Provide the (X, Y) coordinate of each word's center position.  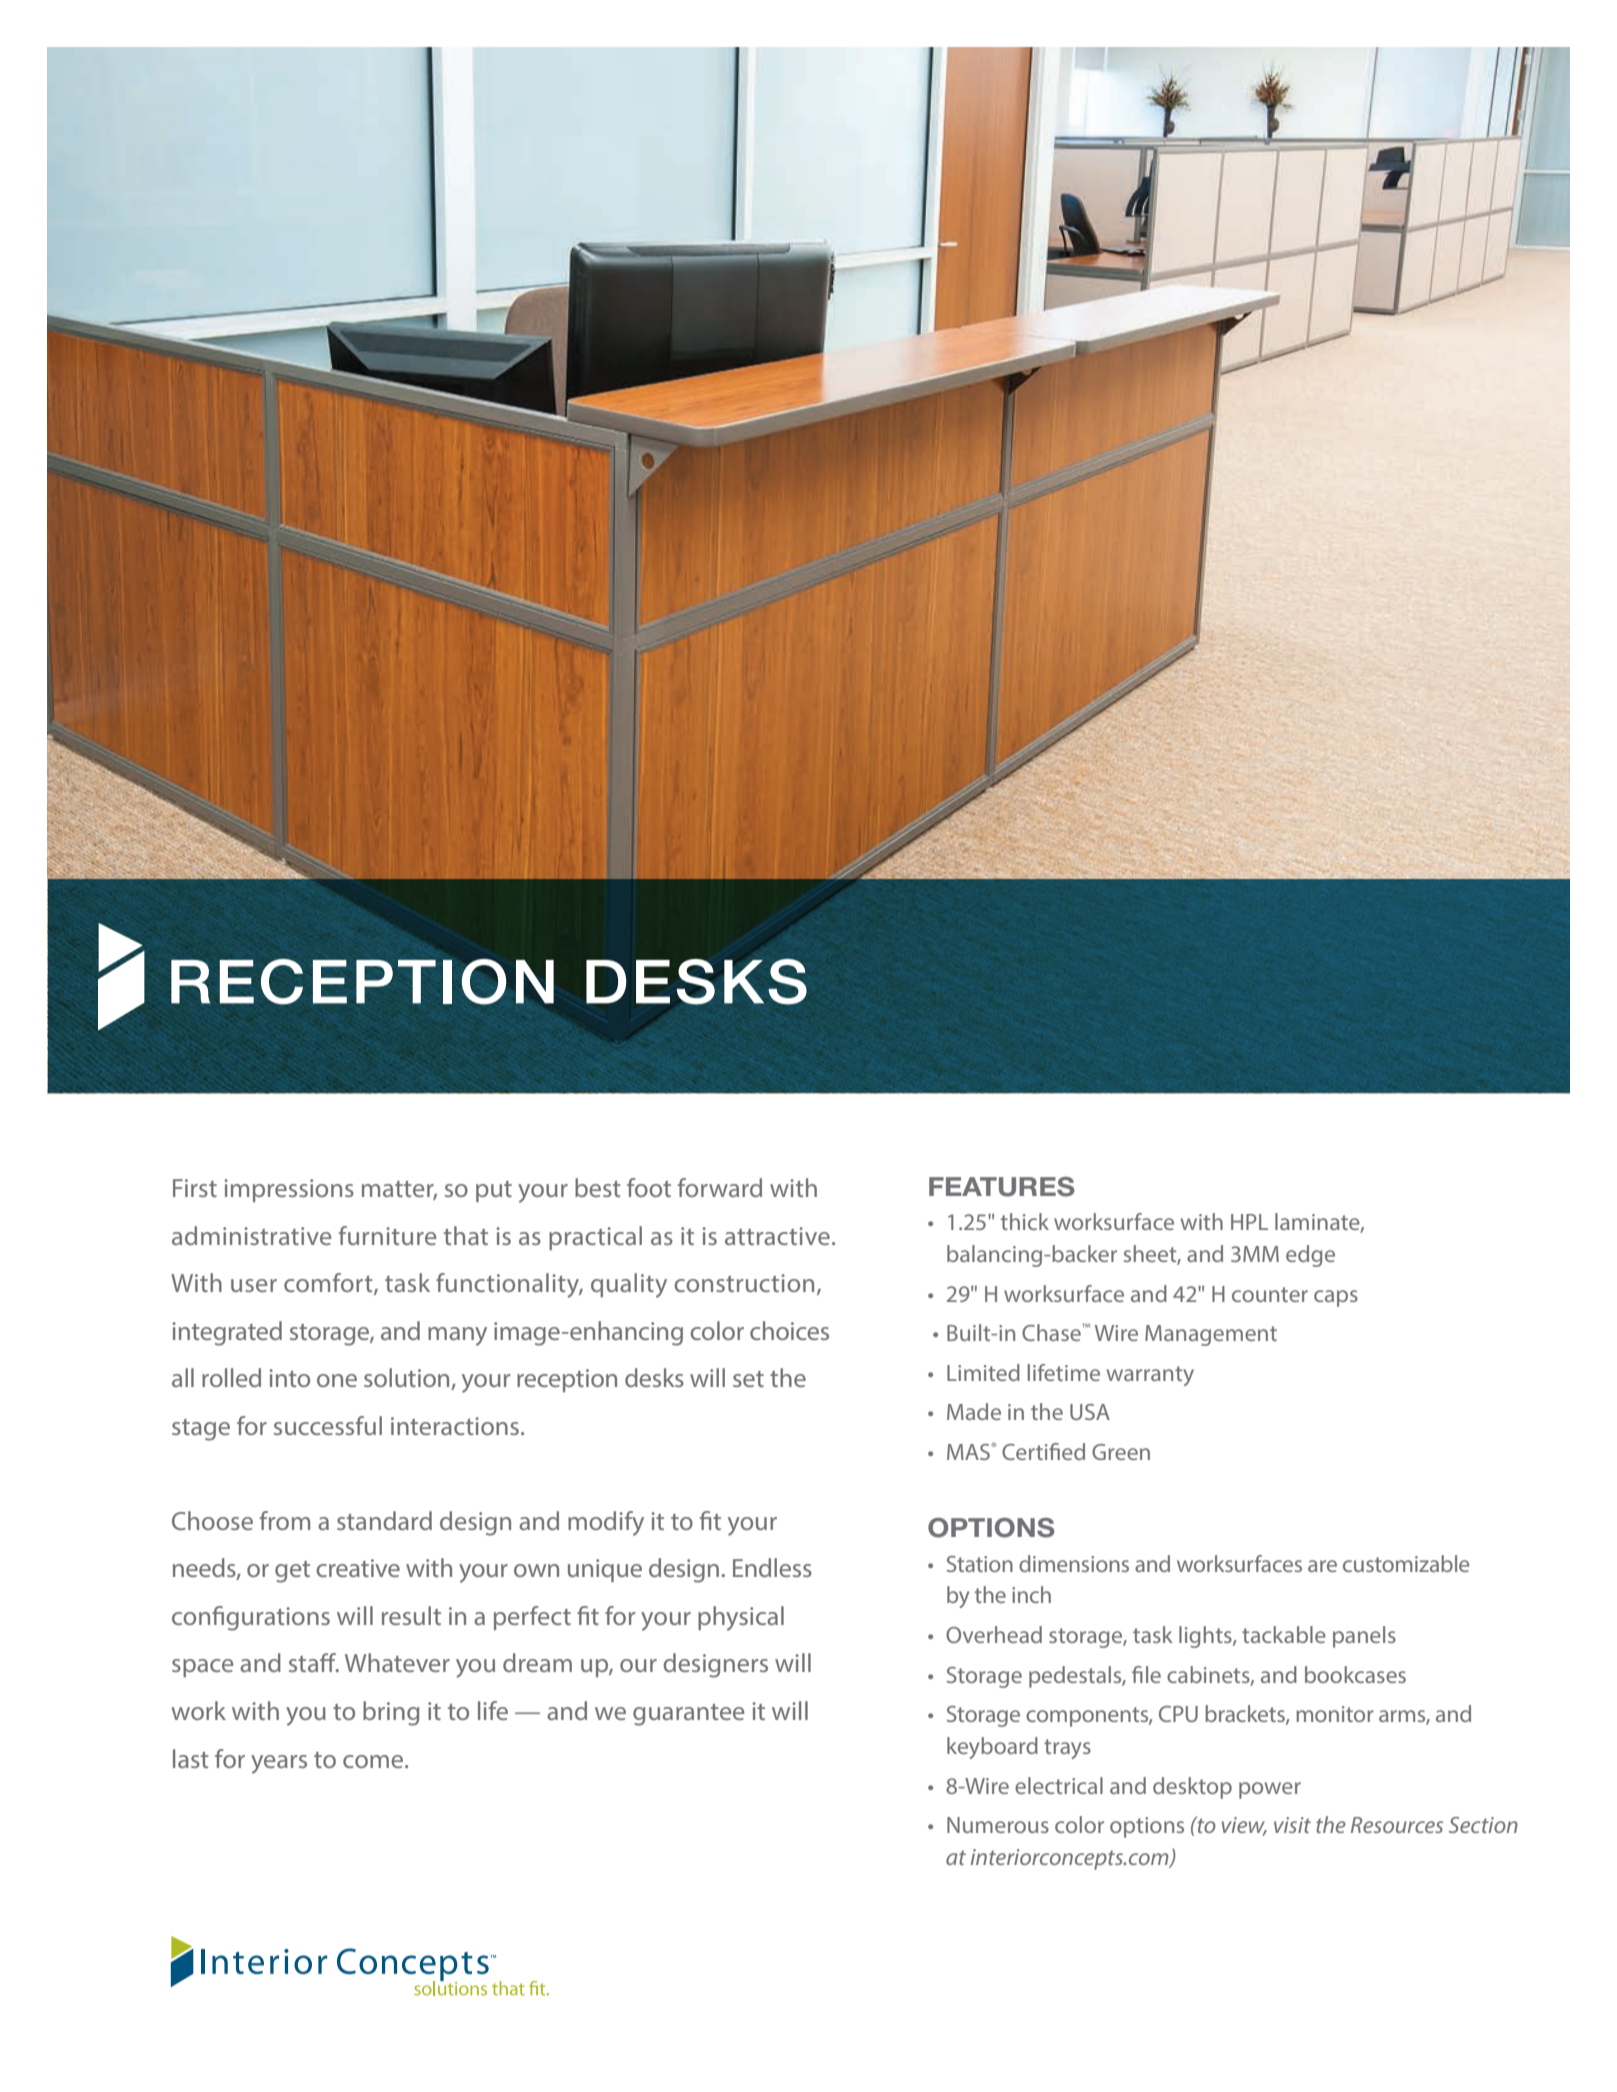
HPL (1249, 1222)
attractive (777, 1236)
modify (606, 1523)
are (1322, 1566)
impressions (289, 1190)
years (279, 1764)
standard (384, 1520)
